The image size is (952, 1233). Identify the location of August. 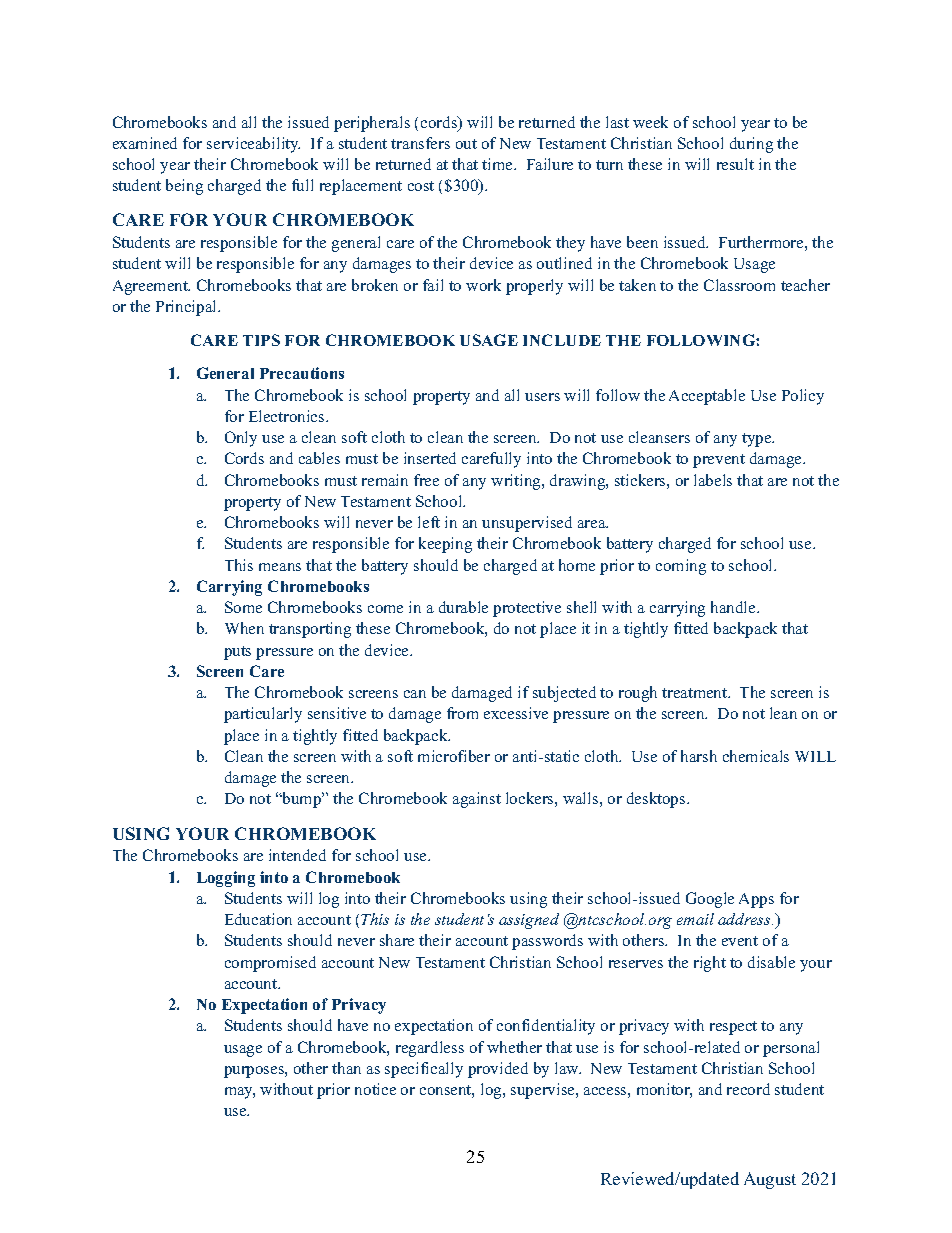
(770, 1180).
